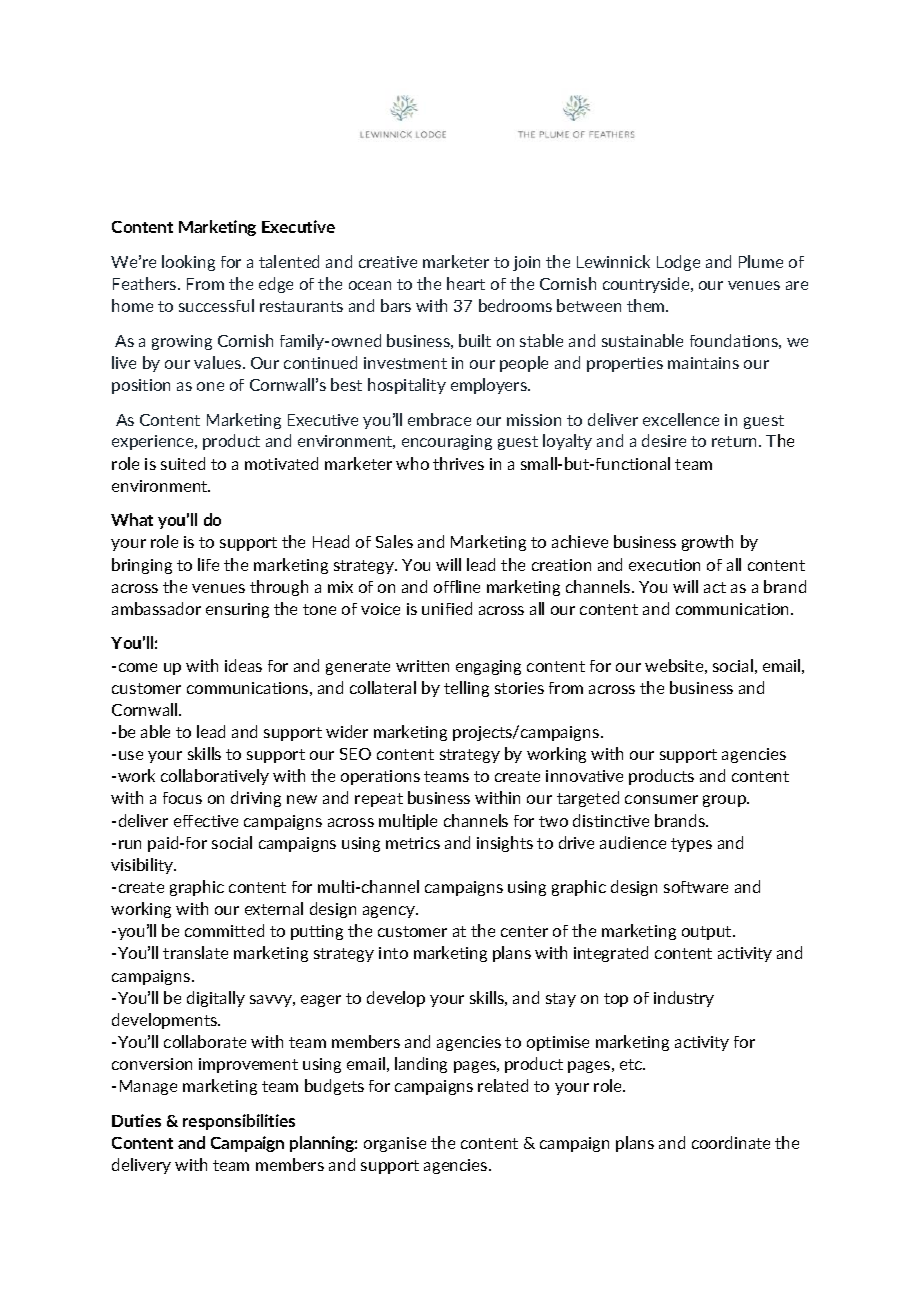  Describe the element at coordinates (447, 608) in the image. I see `unified` at that location.
